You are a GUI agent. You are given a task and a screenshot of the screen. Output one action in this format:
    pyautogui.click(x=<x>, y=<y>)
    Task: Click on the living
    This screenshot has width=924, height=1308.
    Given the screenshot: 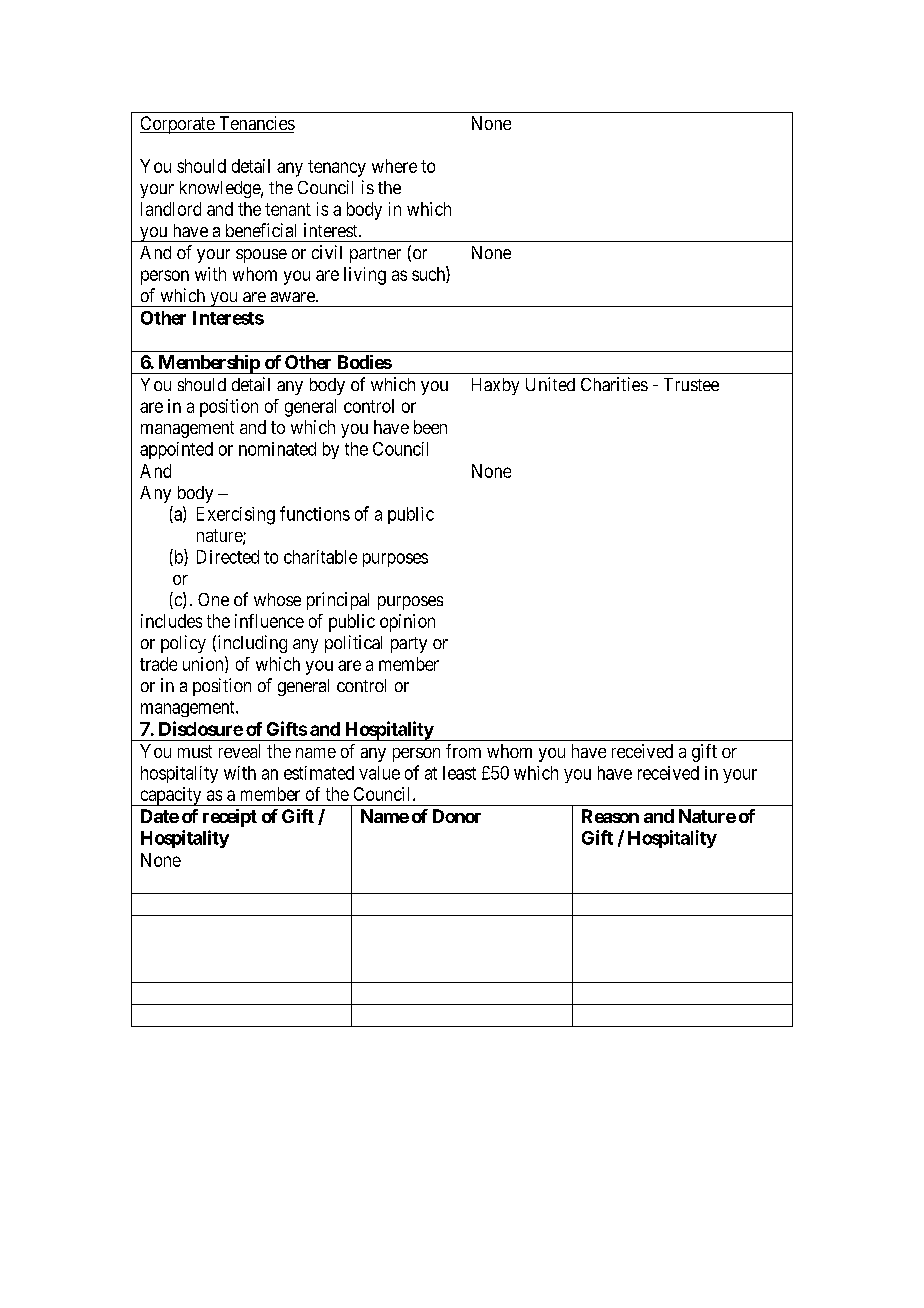 What is the action you would take?
    pyautogui.click(x=365, y=276)
